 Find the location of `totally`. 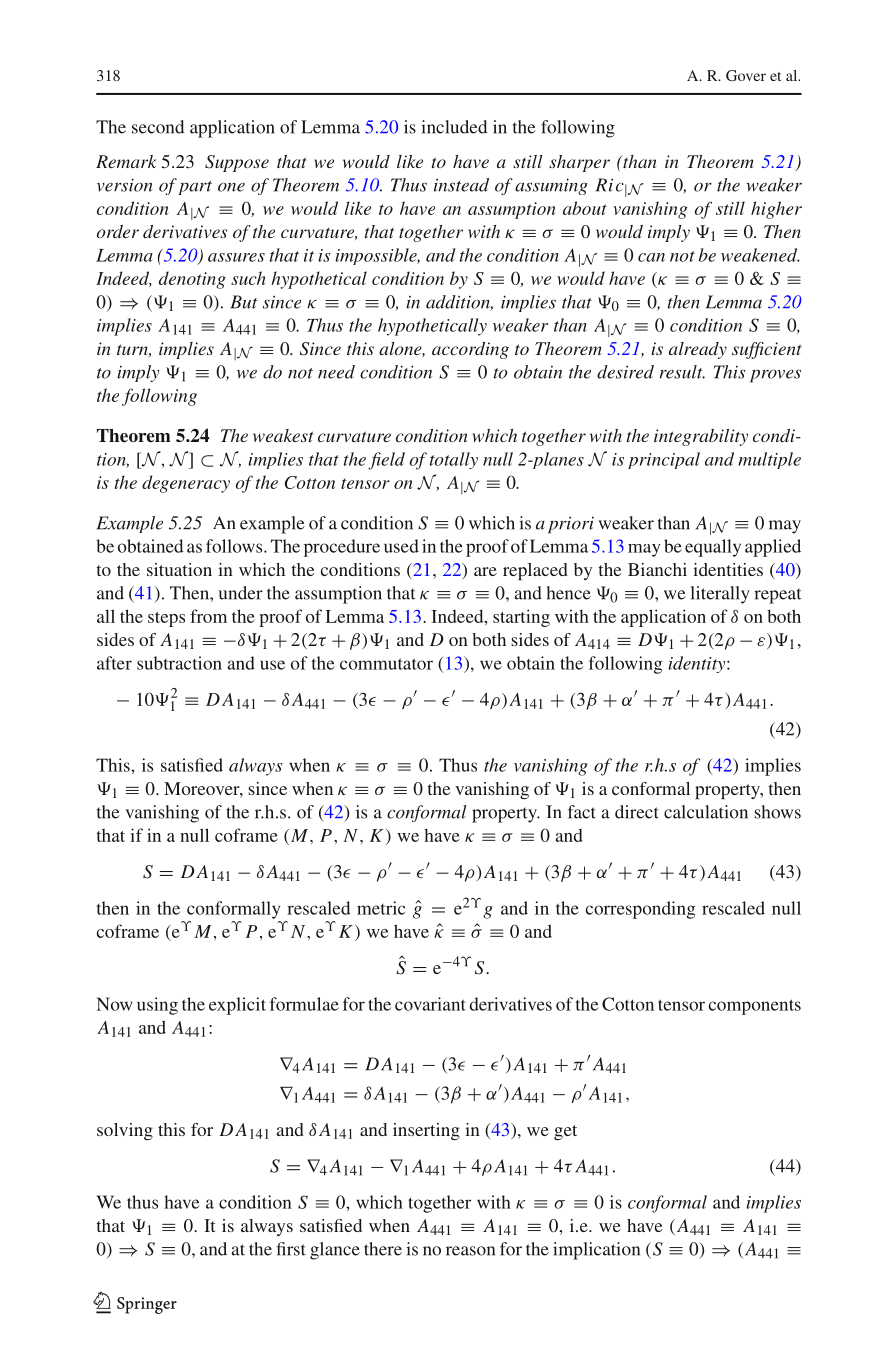

totally is located at coordinates (454, 460).
